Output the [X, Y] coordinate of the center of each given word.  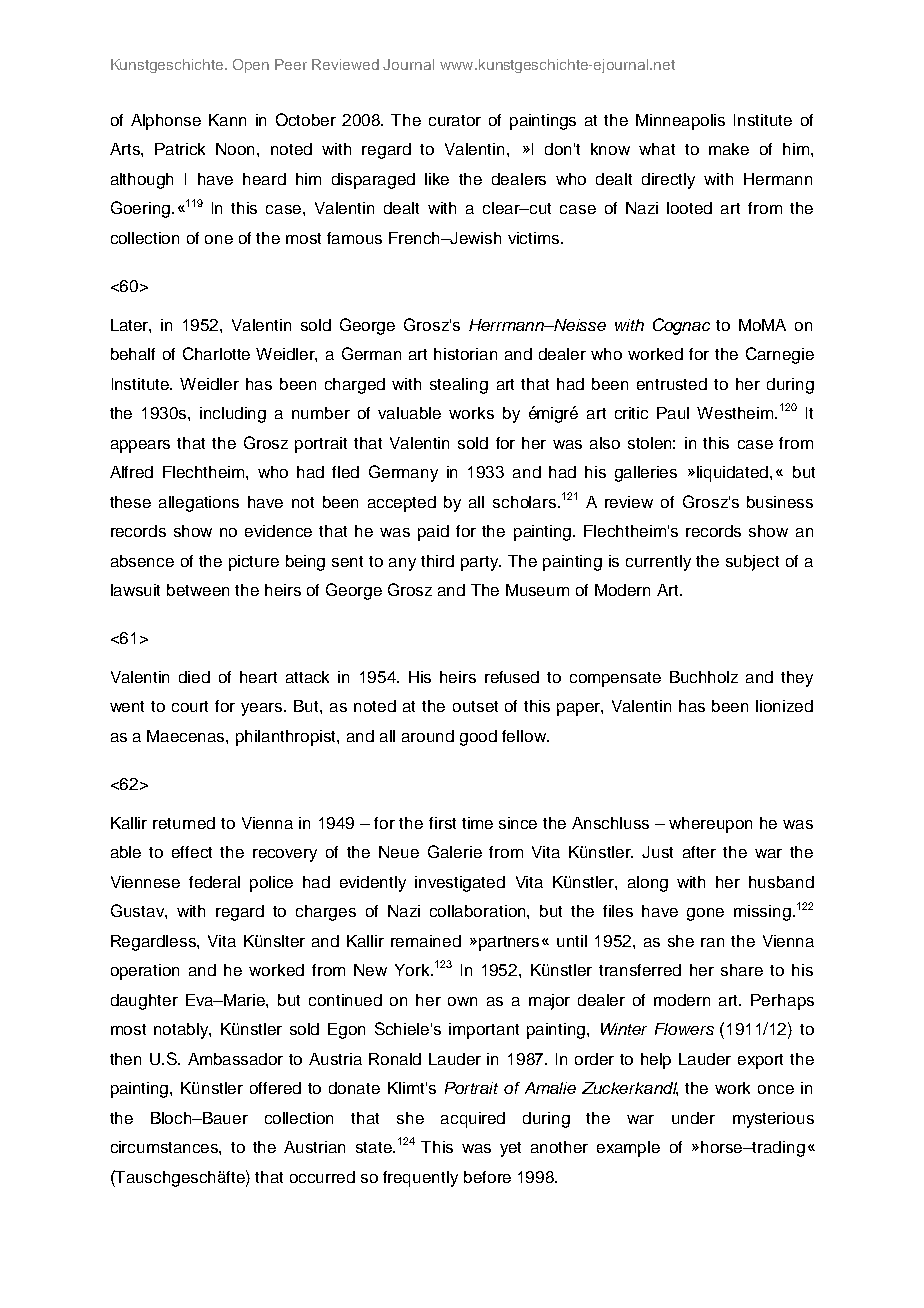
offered [275, 1088]
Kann [227, 120]
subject [752, 563]
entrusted [672, 384]
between [198, 590]
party [481, 563]
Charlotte [216, 353]
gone [705, 914]
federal [214, 882]
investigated [460, 884]
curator [455, 120]
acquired [473, 1120]
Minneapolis [680, 122]
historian [465, 354]
